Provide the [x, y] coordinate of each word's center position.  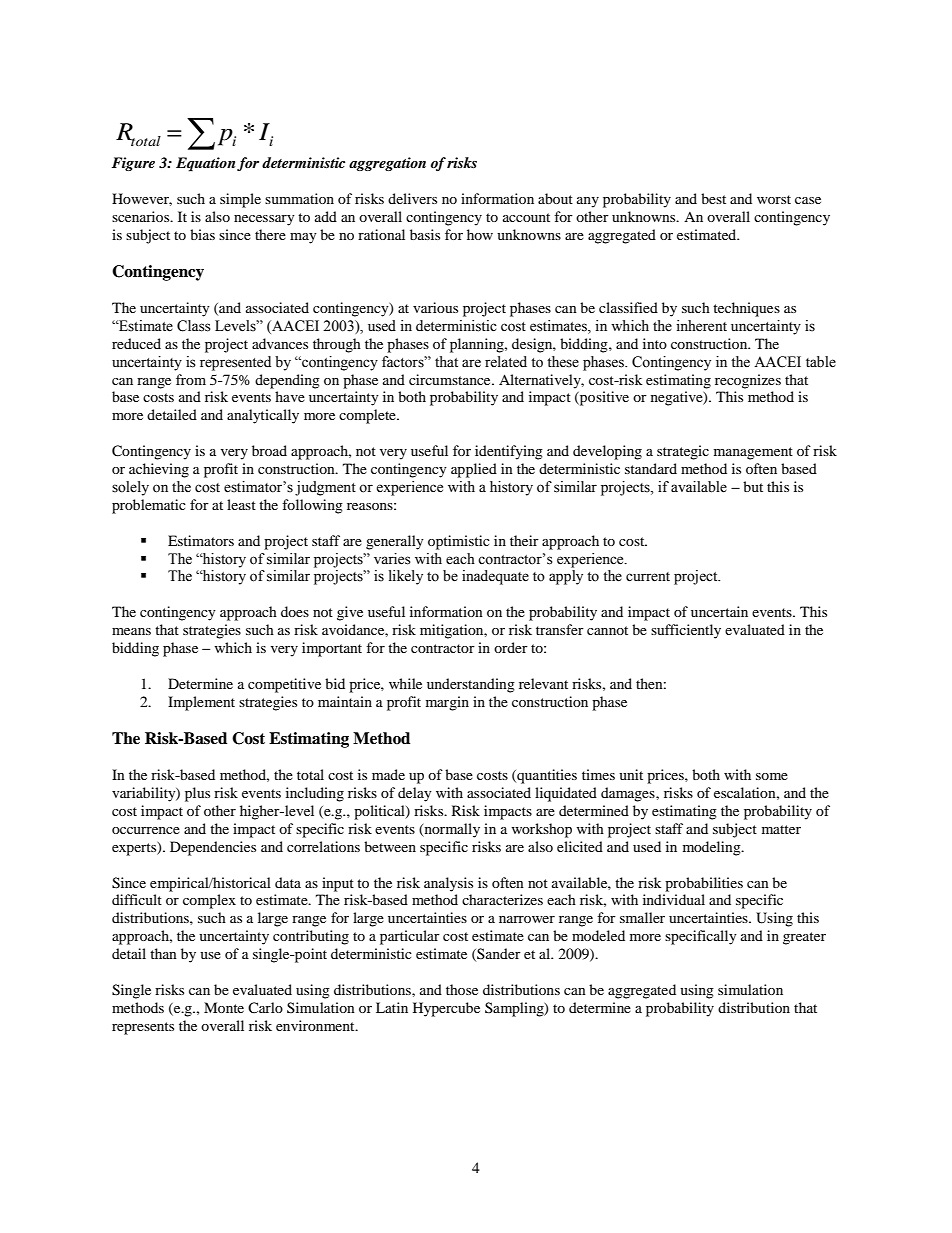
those [462, 989]
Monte [224, 1007]
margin [447, 703]
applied [474, 470]
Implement [201, 703]
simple [240, 200]
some [772, 776]
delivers [412, 198]
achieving [159, 470]
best [713, 198]
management [753, 453]
